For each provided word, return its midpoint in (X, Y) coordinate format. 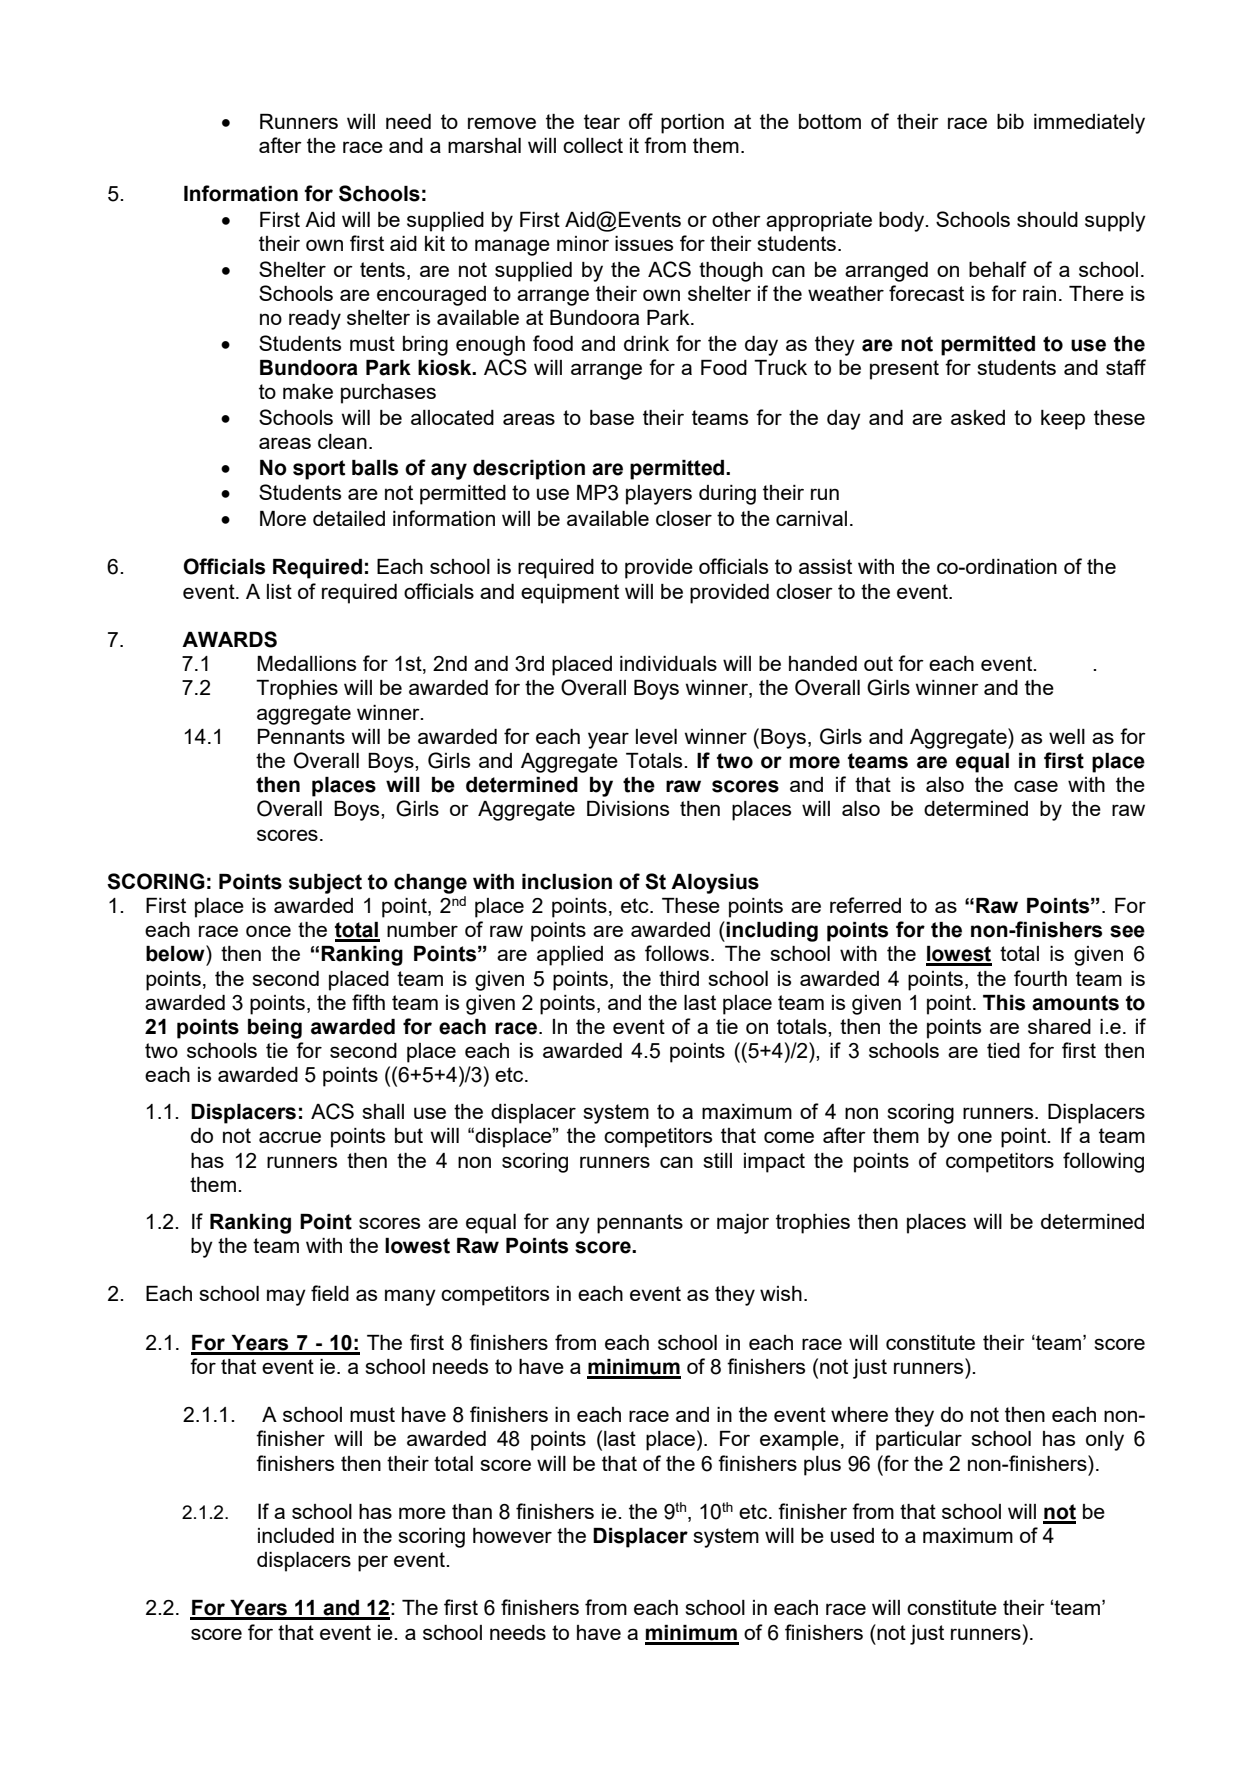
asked (978, 417)
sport (319, 470)
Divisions (628, 808)
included (296, 1535)
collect (593, 145)
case (1036, 786)
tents (382, 269)
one (975, 1137)
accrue (290, 1137)
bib (1010, 121)
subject (325, 884)
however (512, 1535)
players (659, 495)
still (717, 1160)
